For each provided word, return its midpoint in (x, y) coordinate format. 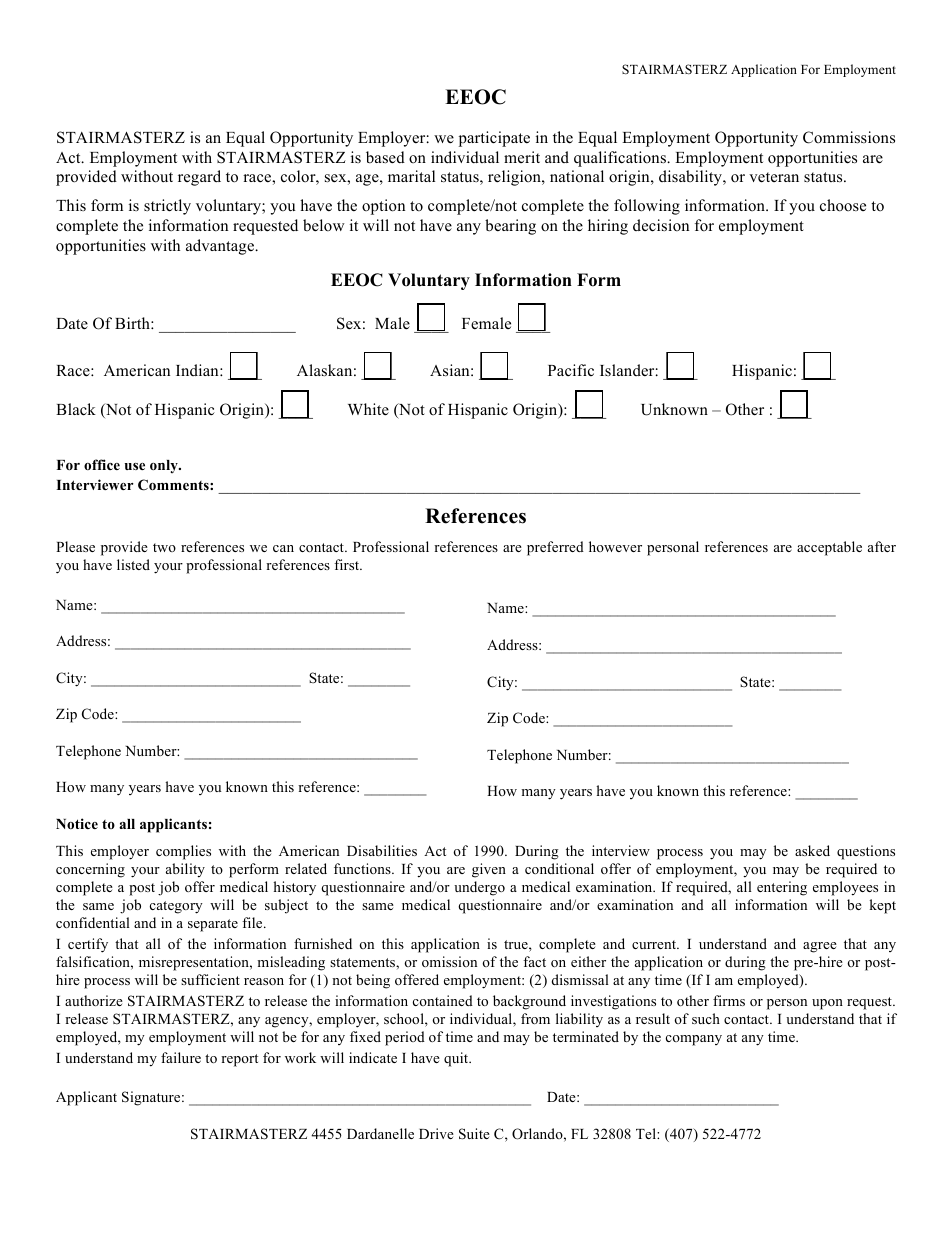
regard (199, 178)
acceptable (829, 548)
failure (181, 1057)
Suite (474, 1134)
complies (183, 852)
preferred (555, 548)
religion (515, 178)
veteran (774, 177)
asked (812, 850)
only (165, 466)
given (489, 870)
